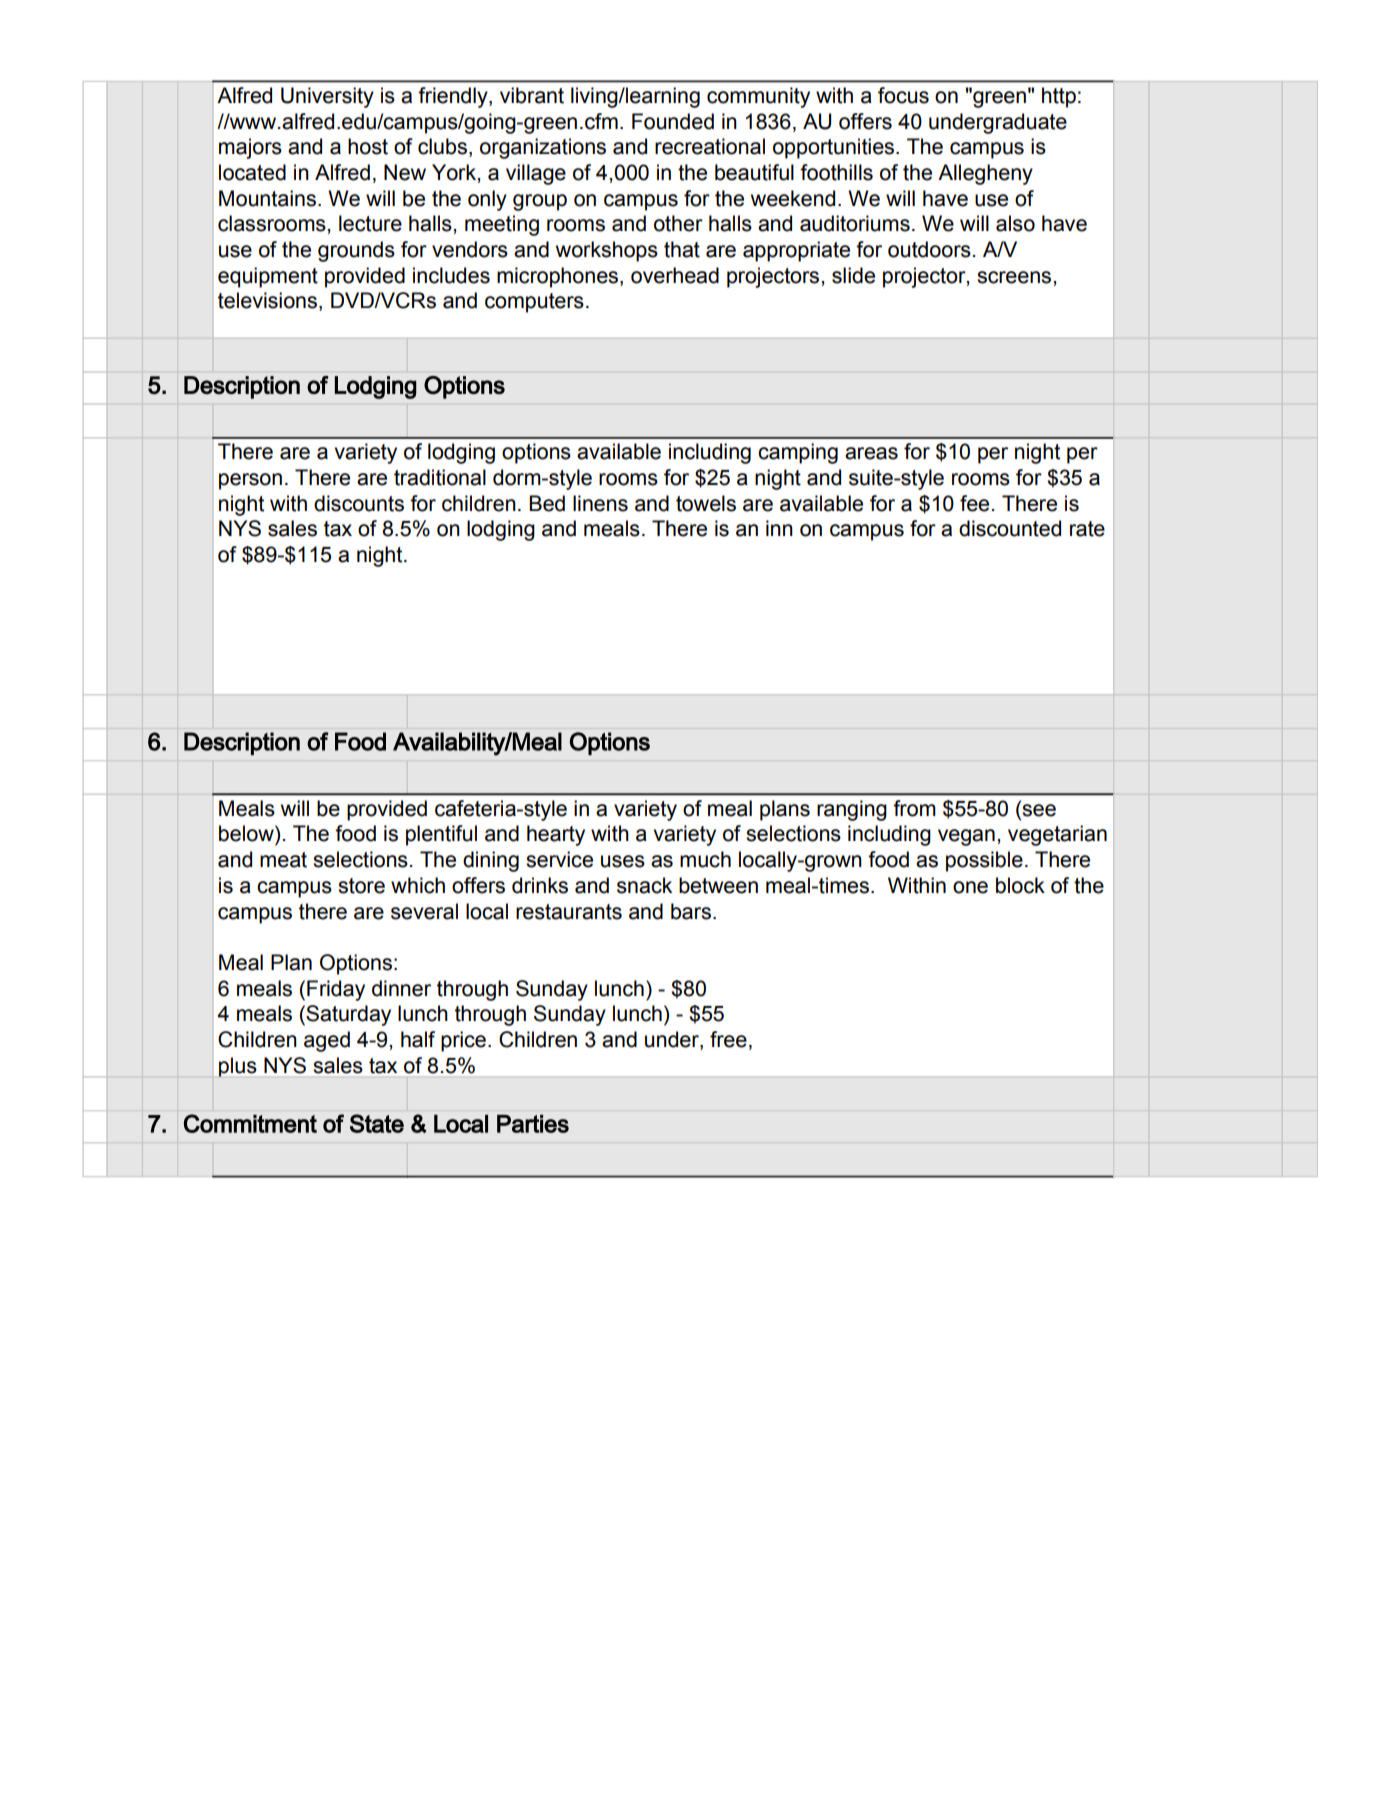 The height and width of the image is (1811, 1399). Describe the element at coordinates (706, 503) in the image. I see `towels` at that location.
